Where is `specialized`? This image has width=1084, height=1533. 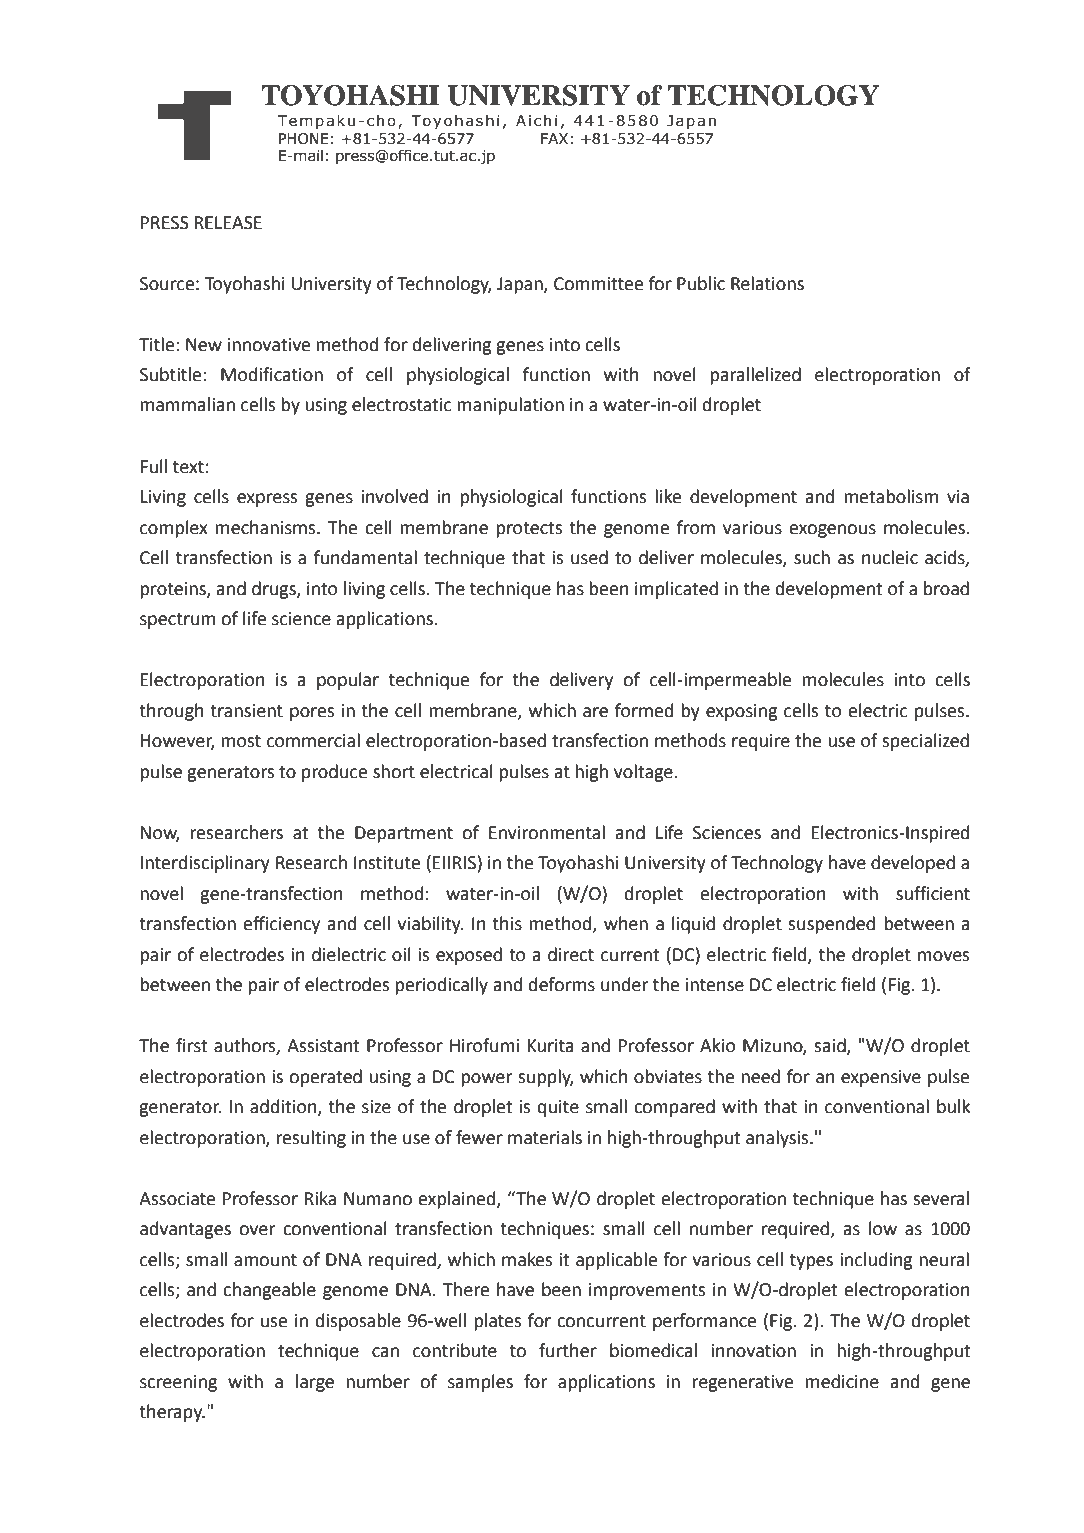 specialized is located at coordinates (925, 742).
